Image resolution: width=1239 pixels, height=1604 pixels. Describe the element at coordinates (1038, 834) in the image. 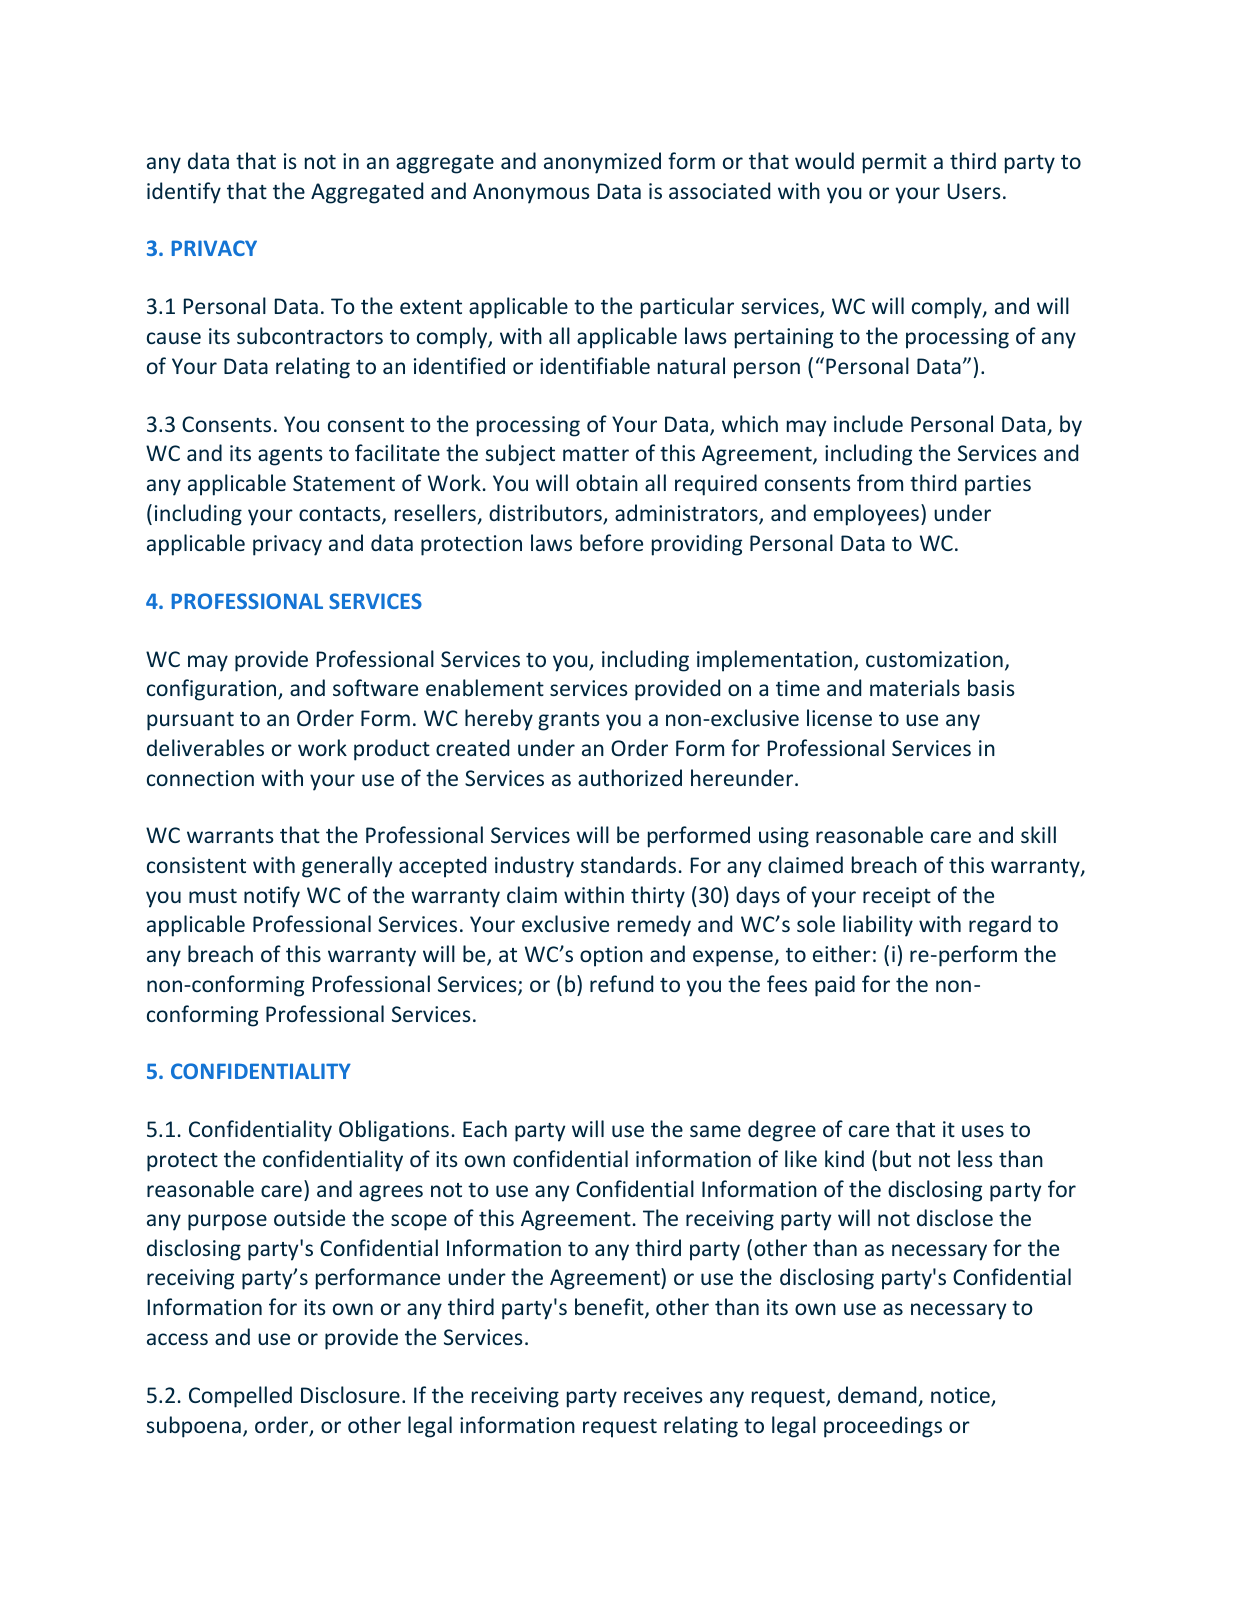

I see `skill` at that location.
